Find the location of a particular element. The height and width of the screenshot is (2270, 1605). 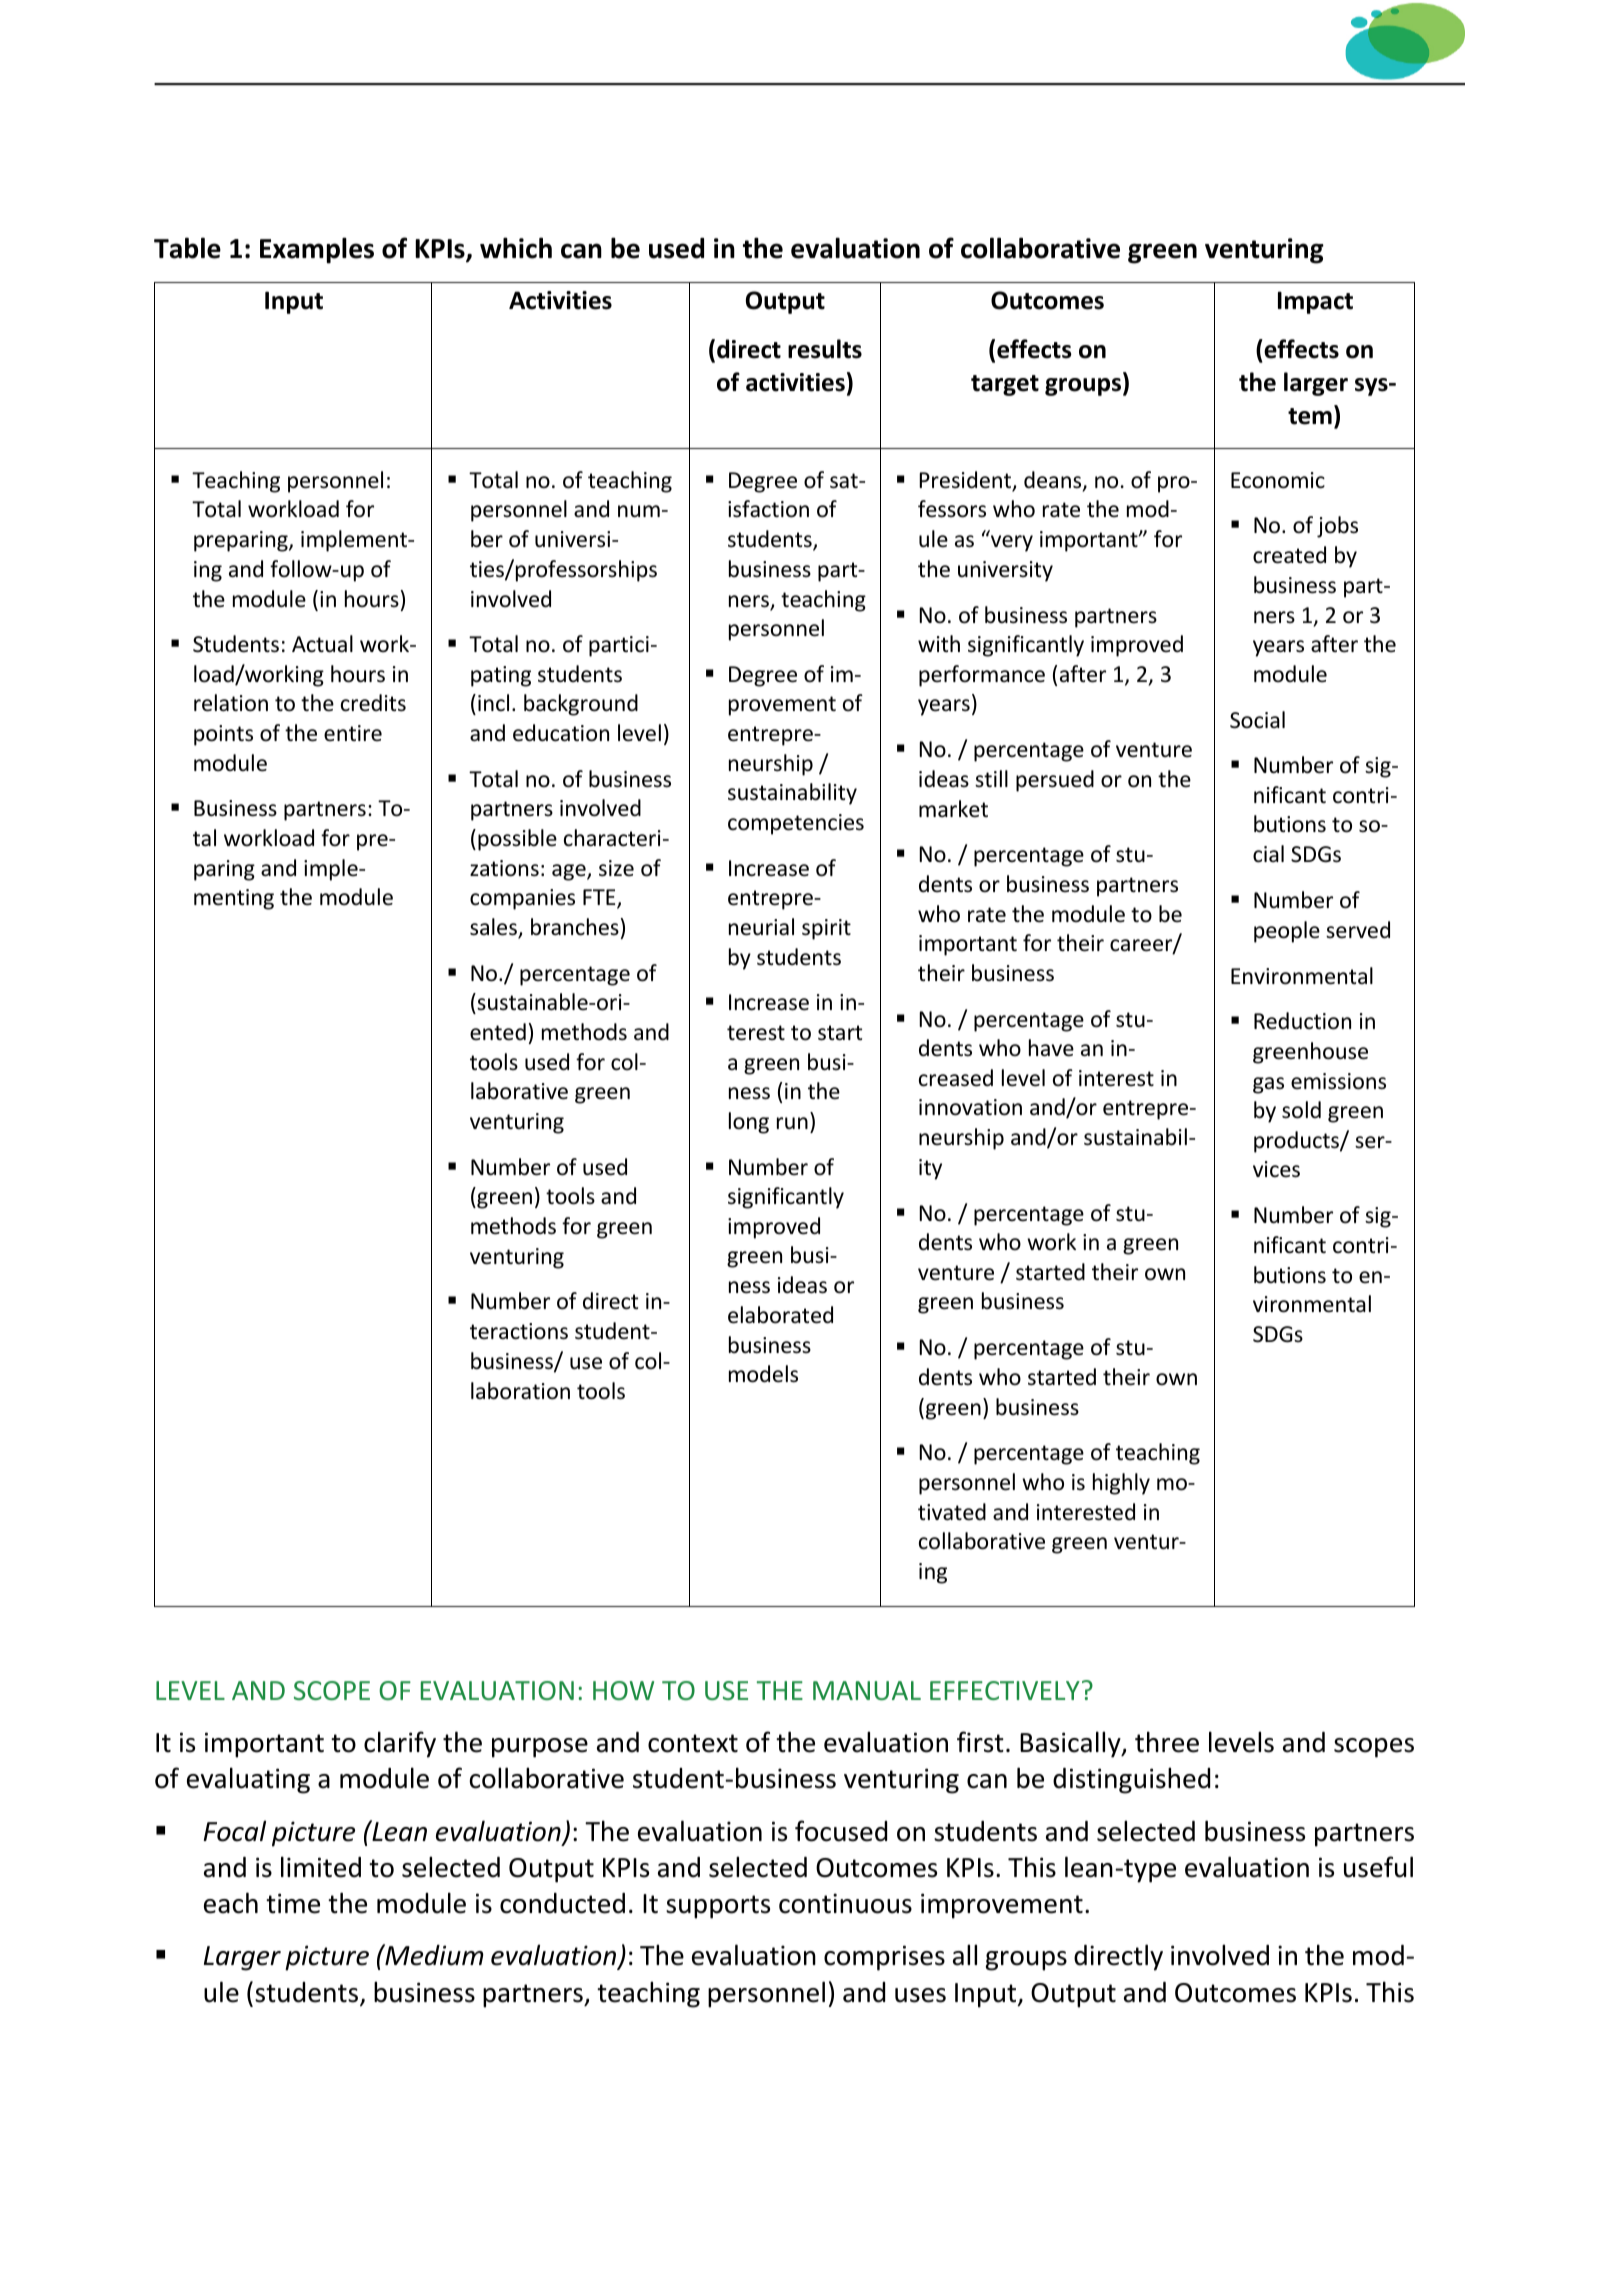

results is located at coordinates (825, 349).
